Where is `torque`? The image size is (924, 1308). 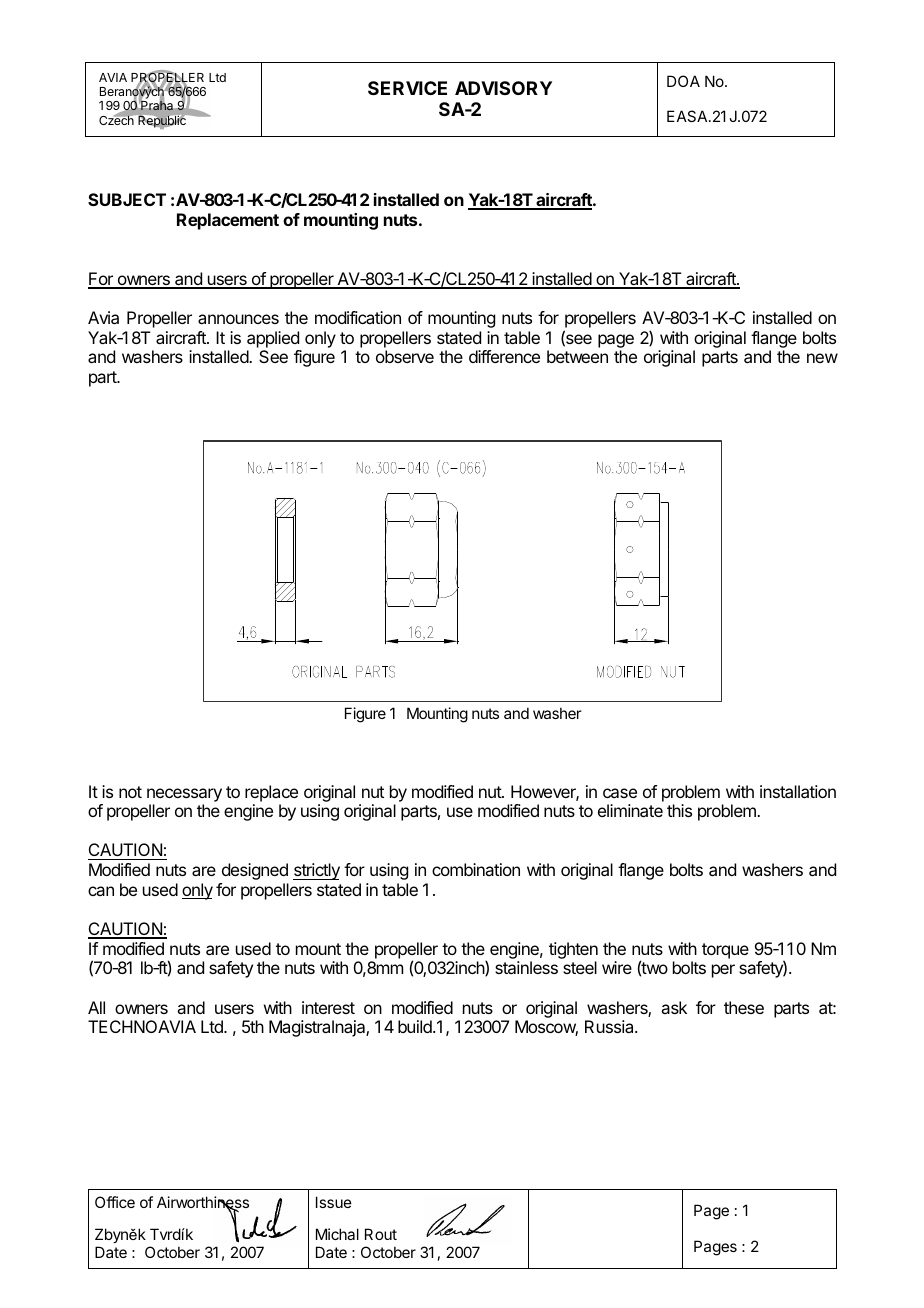
torque is located at coordinates (725, 951).
